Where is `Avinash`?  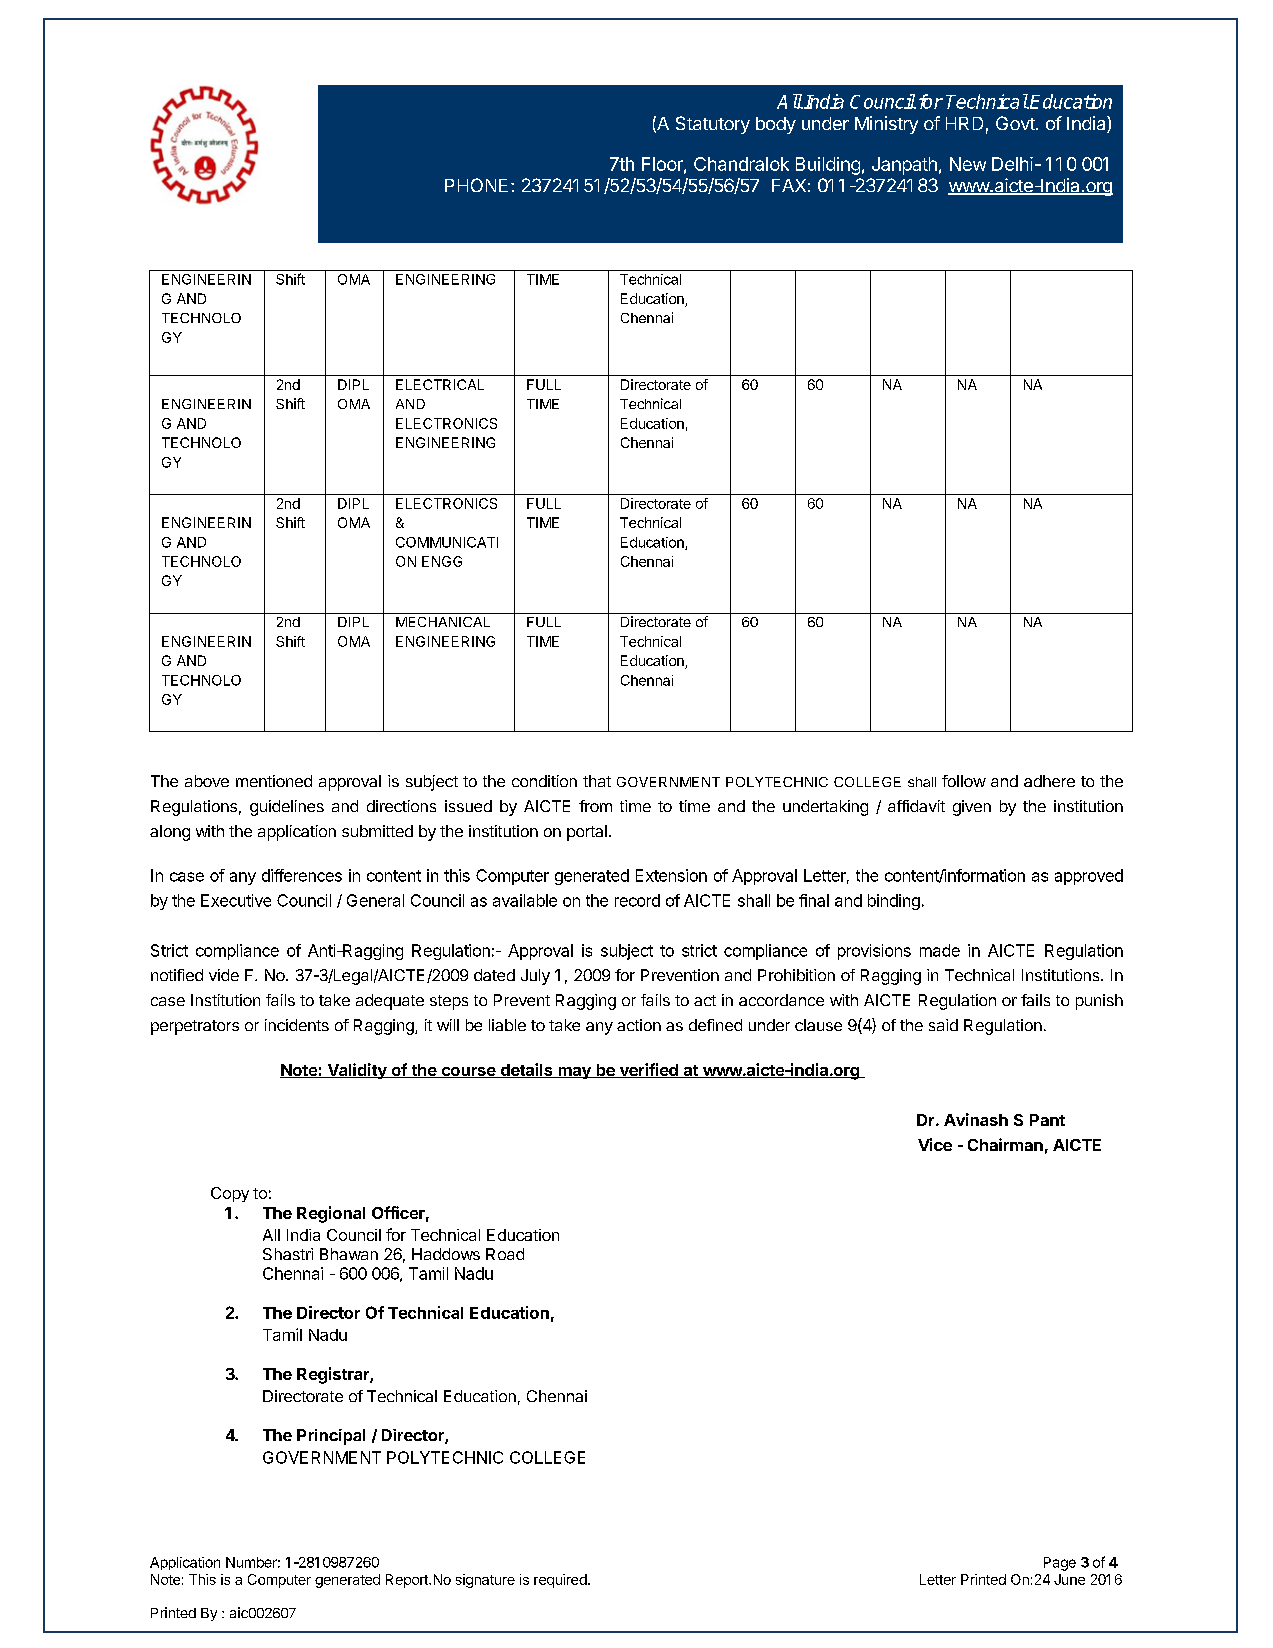
Avinash is located at coordinates (976, 1119).
